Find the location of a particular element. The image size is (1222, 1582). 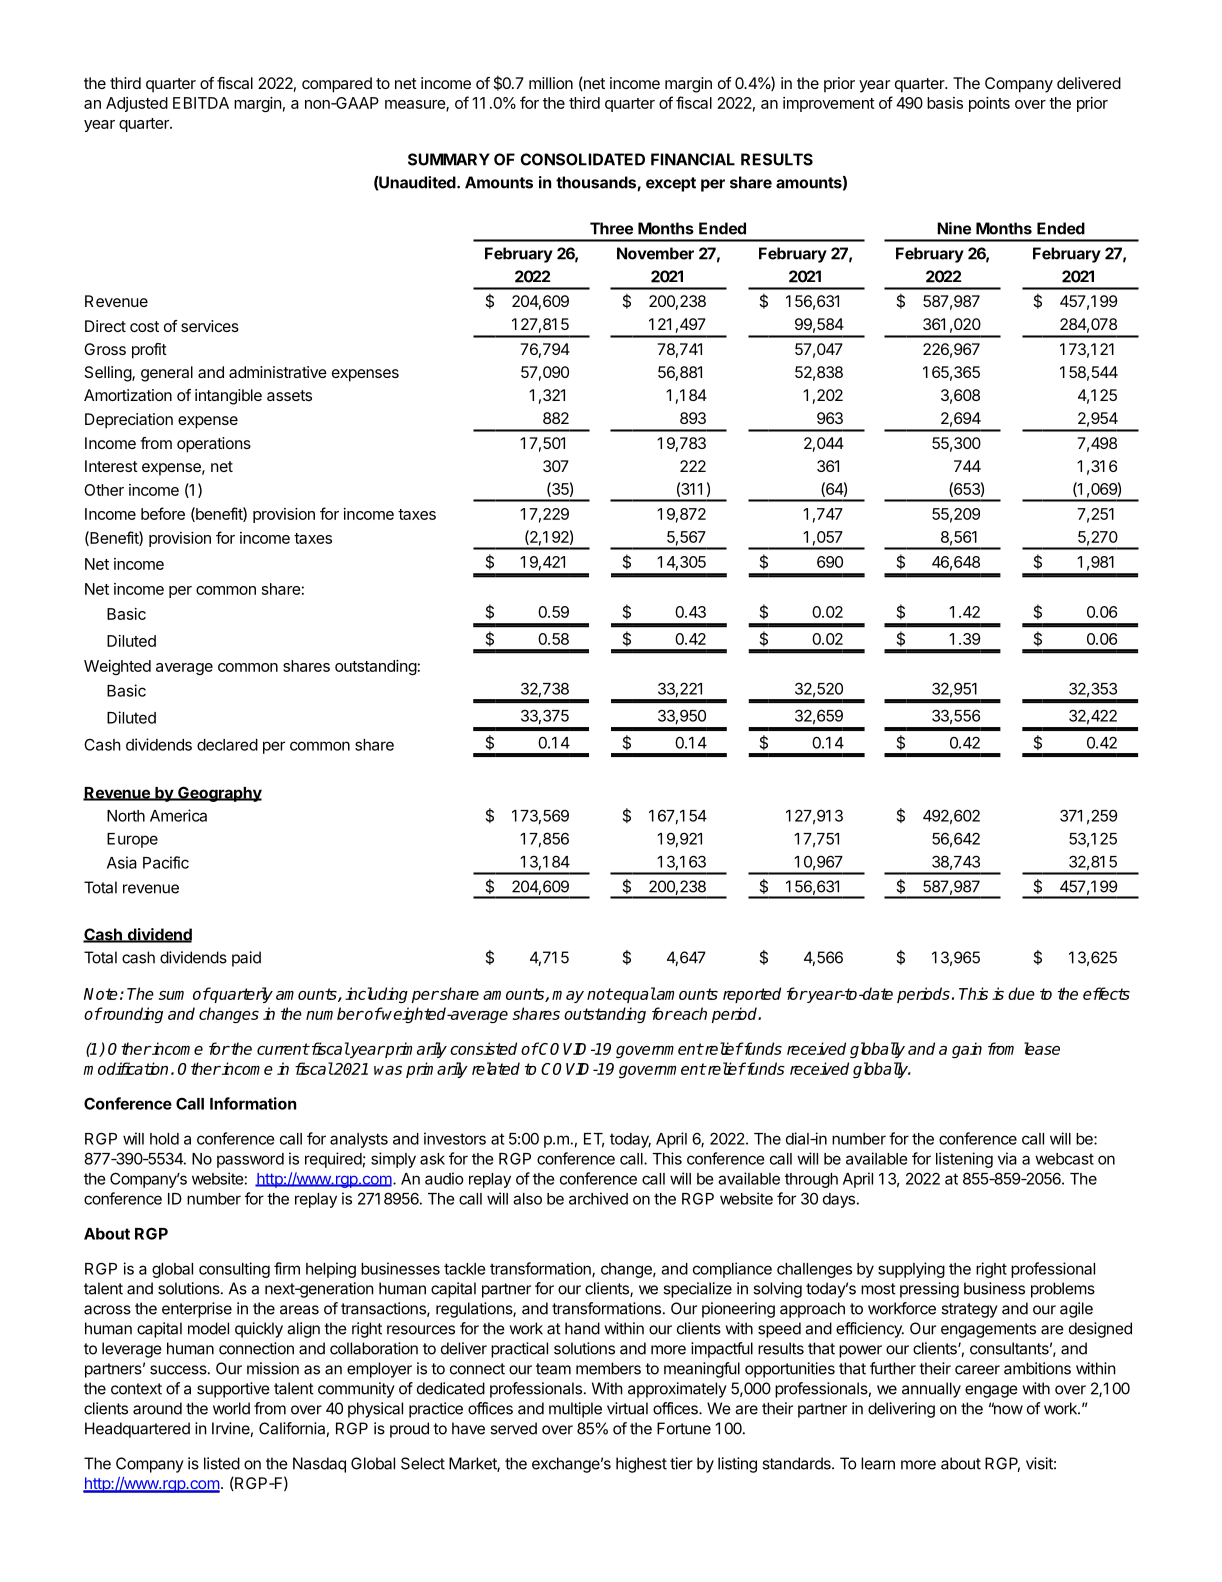

due is located at coordinates (1021, 993).
